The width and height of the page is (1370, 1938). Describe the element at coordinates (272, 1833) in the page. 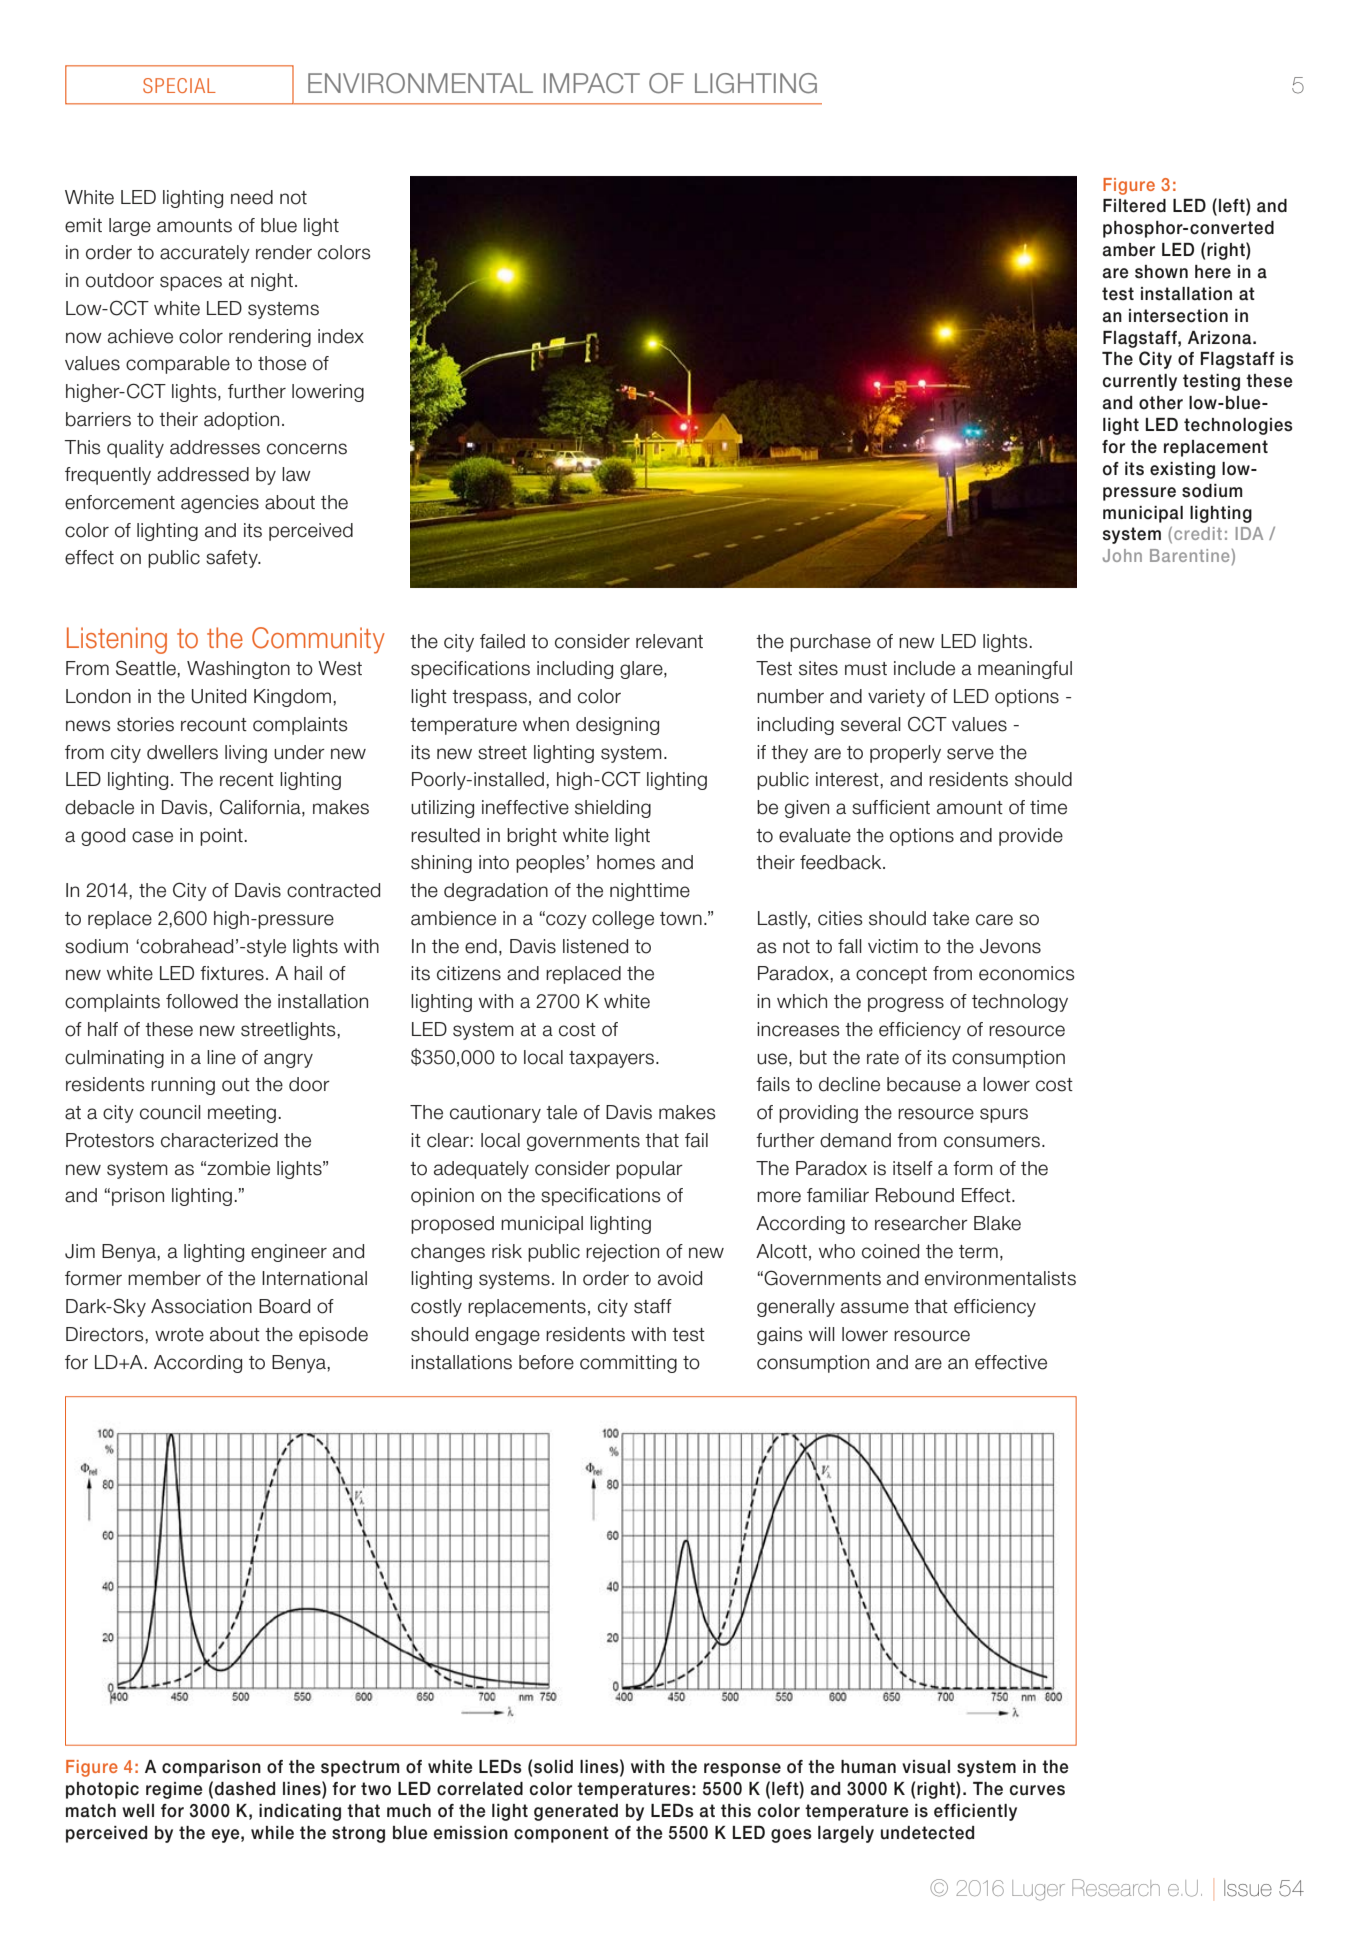

I see `while` at that location.
